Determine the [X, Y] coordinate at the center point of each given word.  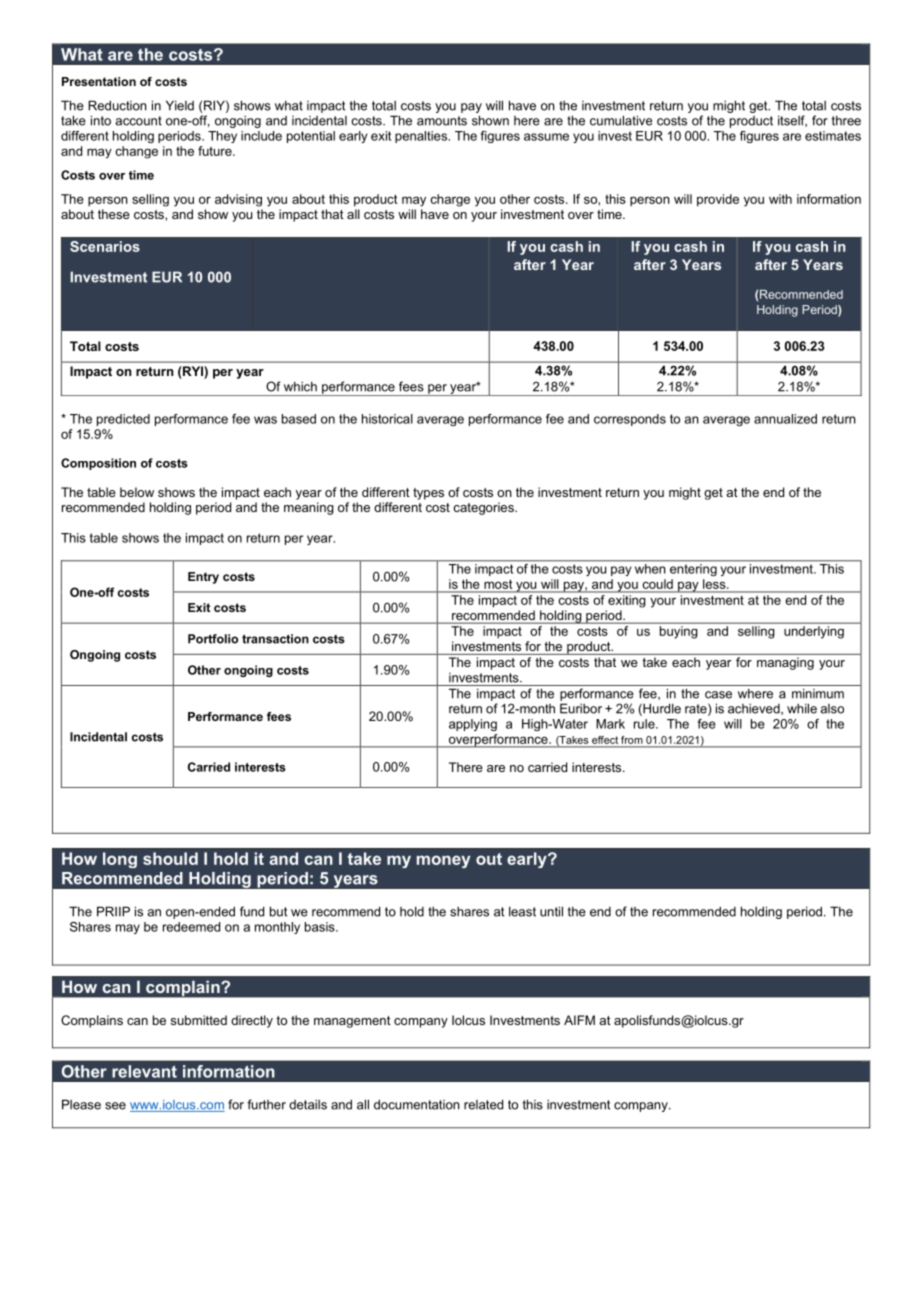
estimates [833, 136]
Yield [180, 105]
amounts [442, 121]
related [483, 1104]
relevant [144, 1071]
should [170, 858]
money [444, 861]
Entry [203, 578]
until [551, 911]
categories [484, 508]
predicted [123, 420]
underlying [814, 632]
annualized [785, 419]
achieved [755, 709]
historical [387, 419]
